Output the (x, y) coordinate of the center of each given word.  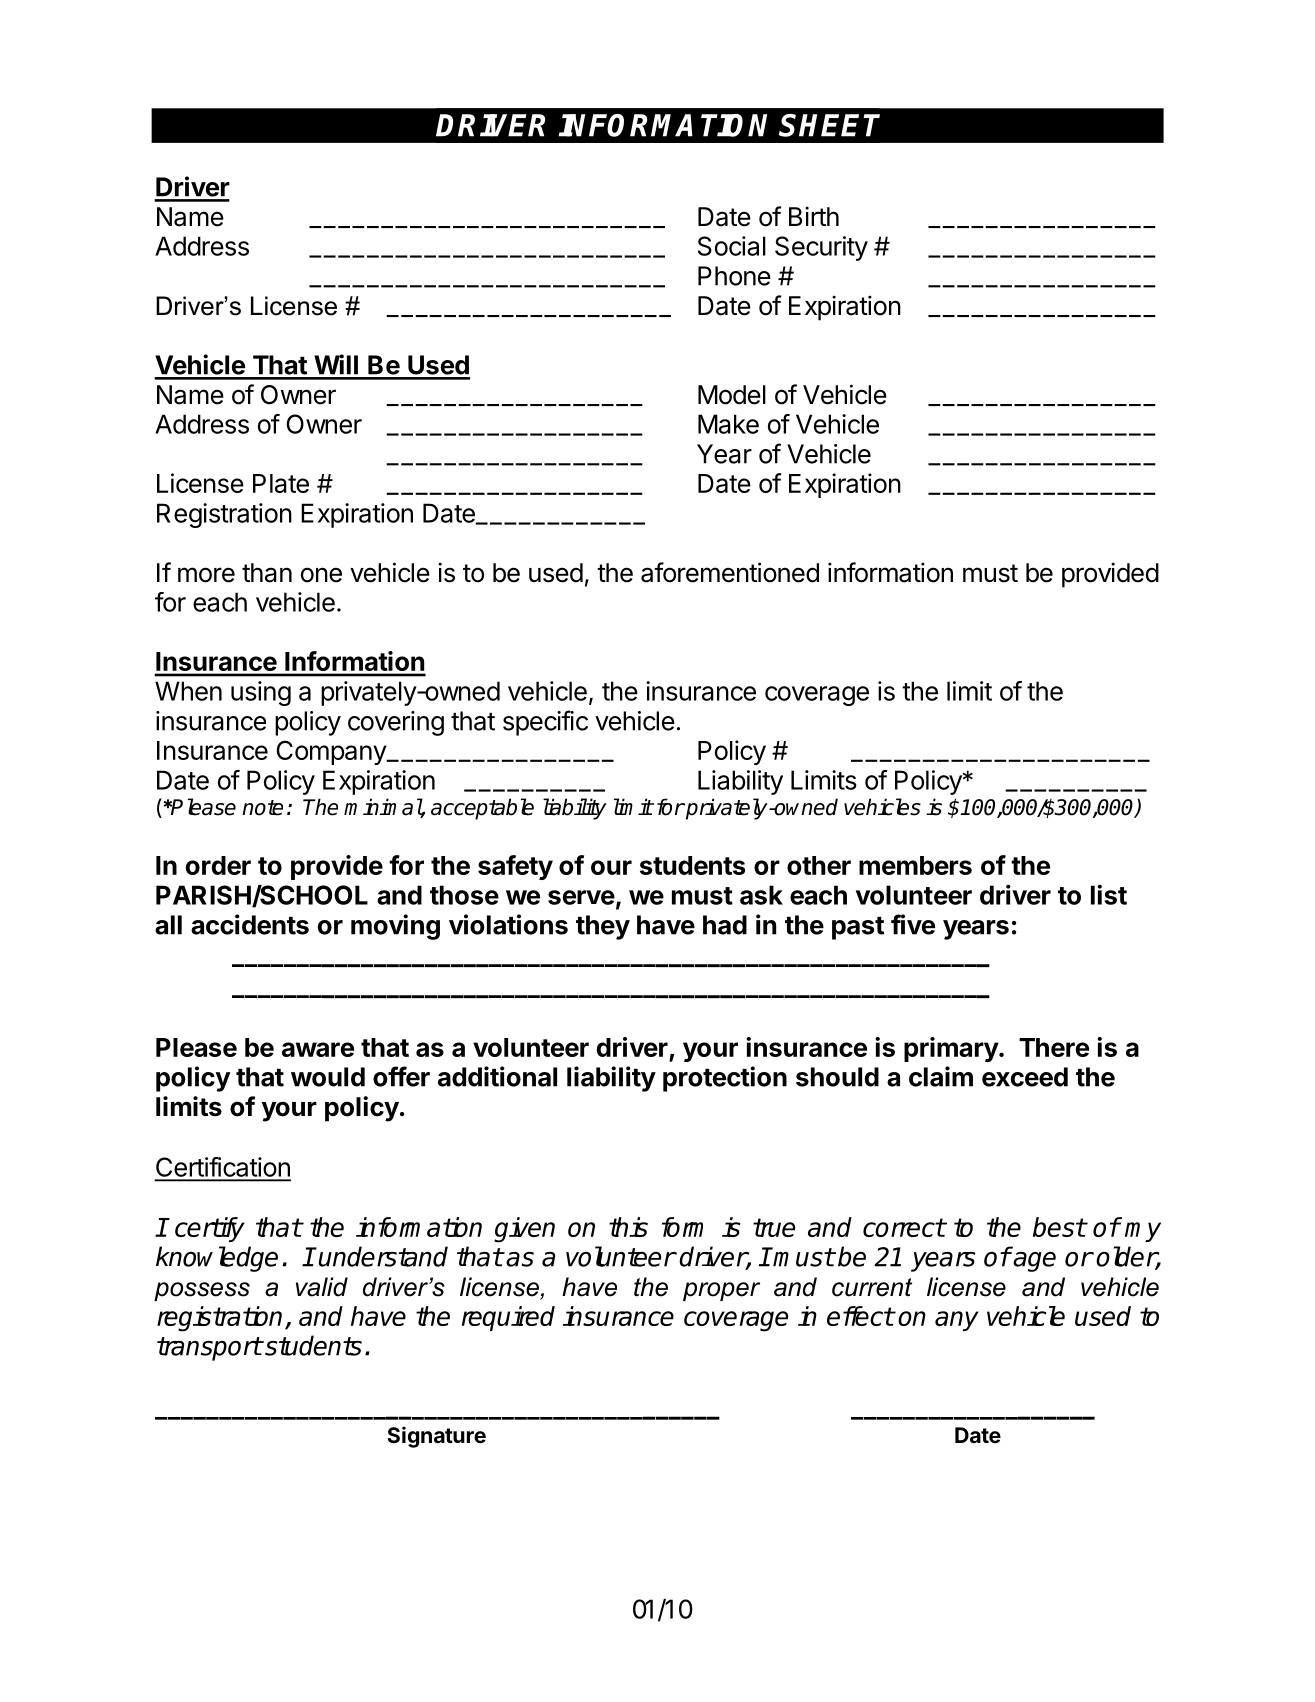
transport (209, 1349)
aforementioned (730, 572)
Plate (281, 483)
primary (952, 1049)
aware (318, 1049)
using (261, 693)
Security (821, 248)
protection (725, 1079)
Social (732, 246)
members (915, 865)
